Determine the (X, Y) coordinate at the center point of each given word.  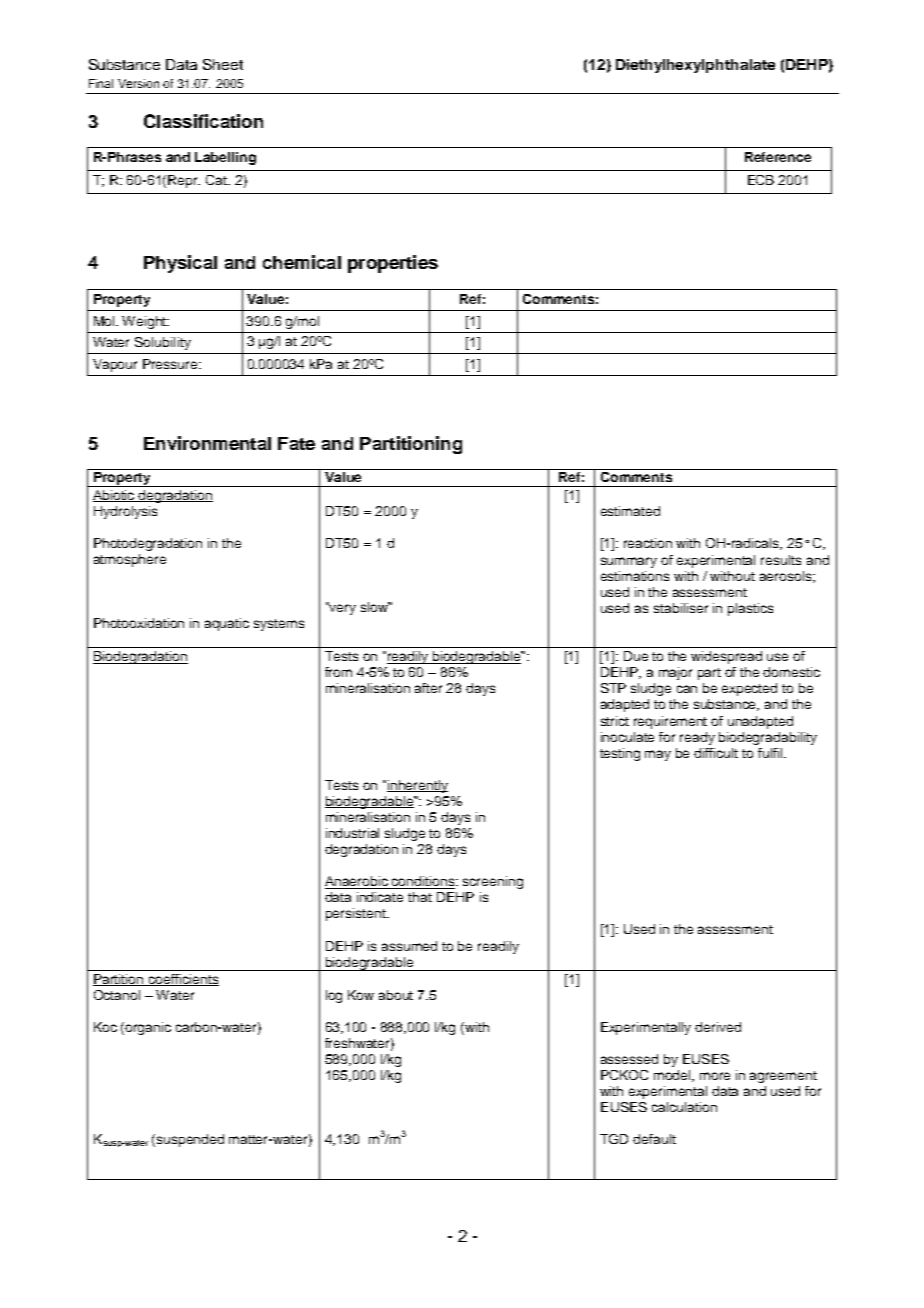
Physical (180, 264)
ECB (761, 180)
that (420, 897)
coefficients (183, 980)
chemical (302, 262)
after (428, 688)
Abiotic (115, 496)
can (687, 689)
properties (393, 264)
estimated (630, 511)
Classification (203, 121)
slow (375, 607)
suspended (190, 1140)
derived (718, 1027)
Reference (778, 157)
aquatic (227, 624)
